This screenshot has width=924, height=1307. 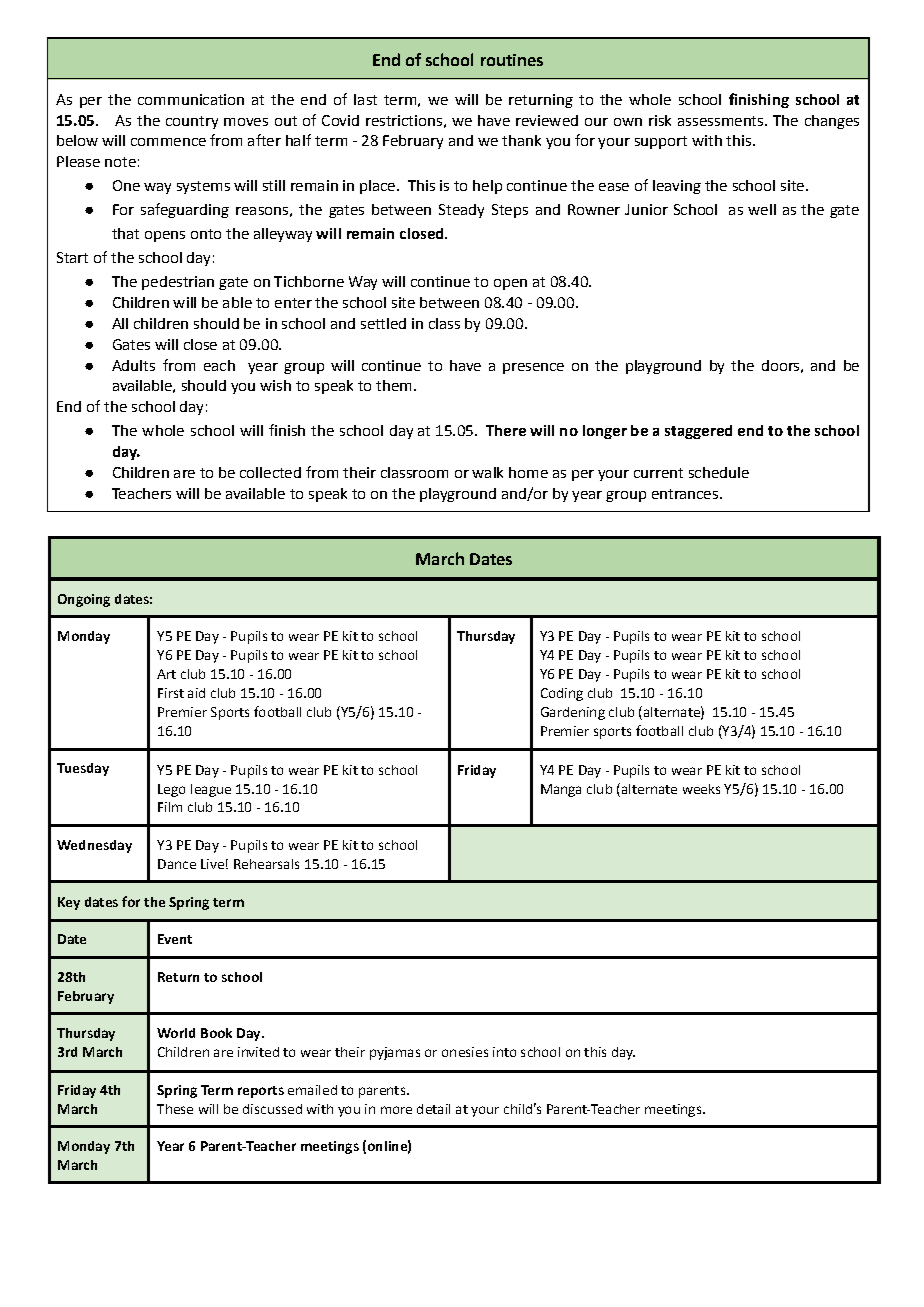 I want to click on Manga, so click(x=561, y=790).
